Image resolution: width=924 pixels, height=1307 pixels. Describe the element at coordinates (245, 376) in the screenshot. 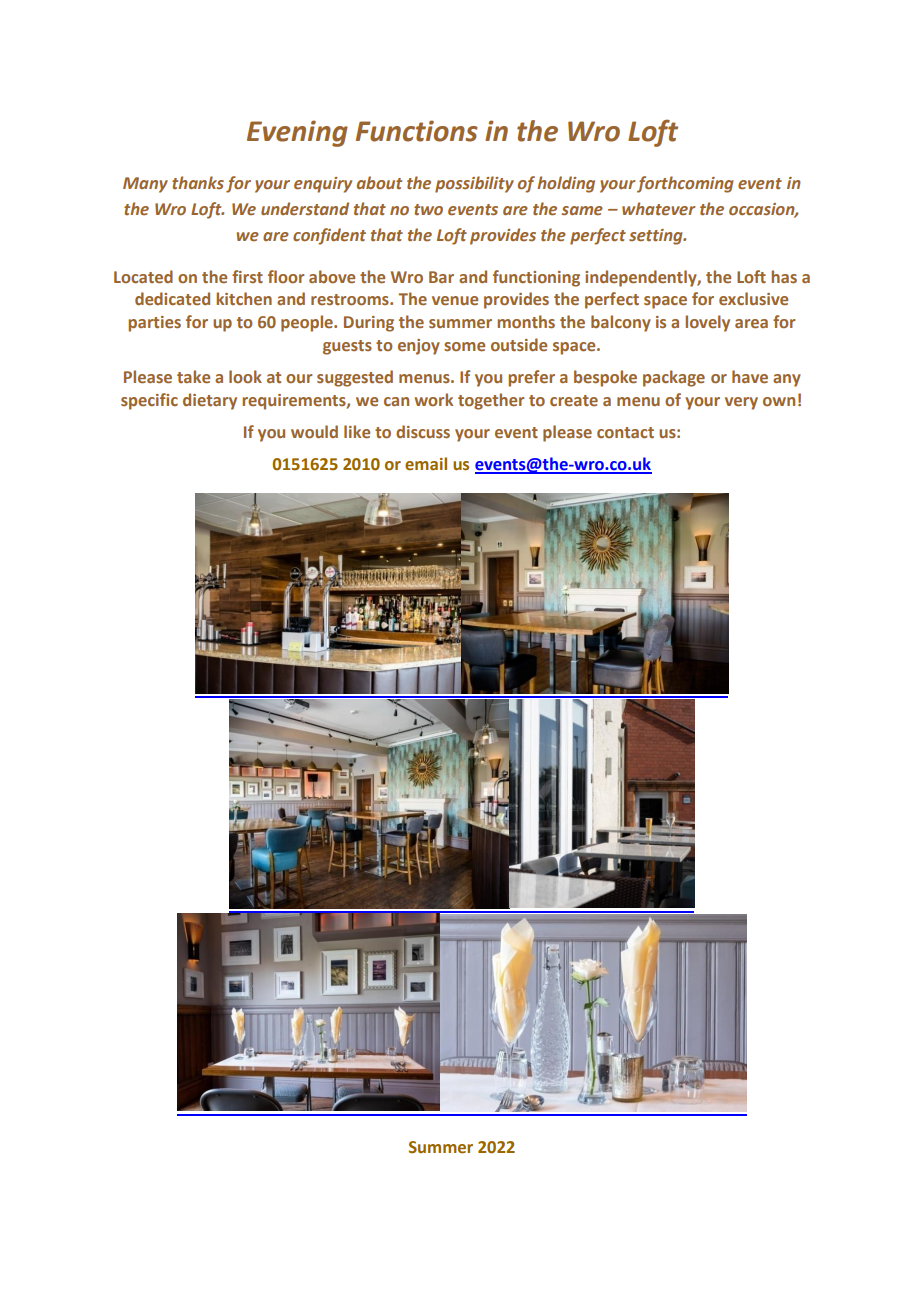

I see `look` at that location.
